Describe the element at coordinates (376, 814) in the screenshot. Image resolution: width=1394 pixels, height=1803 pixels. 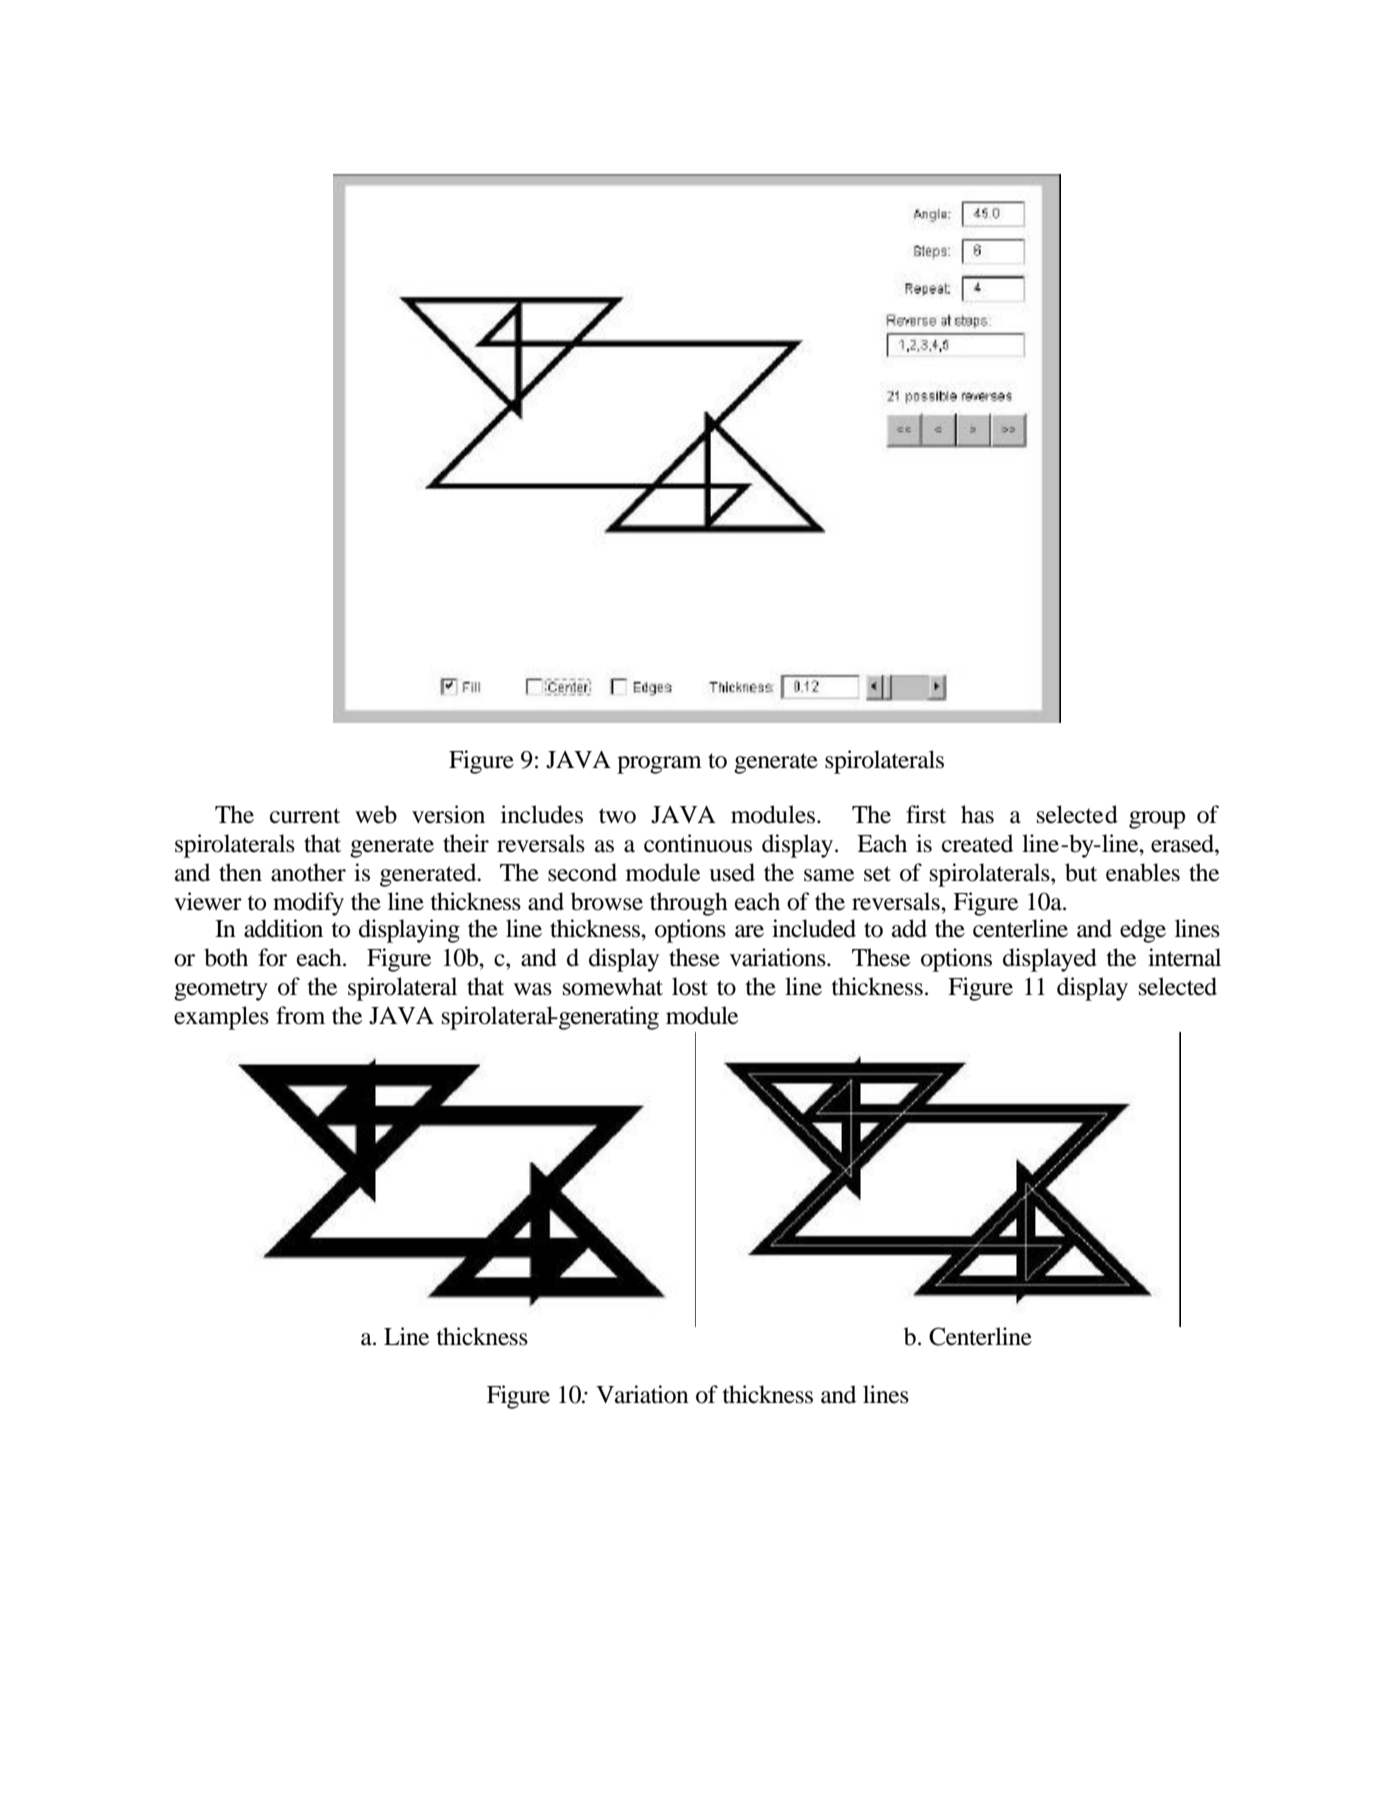
I see `web` at that location.
